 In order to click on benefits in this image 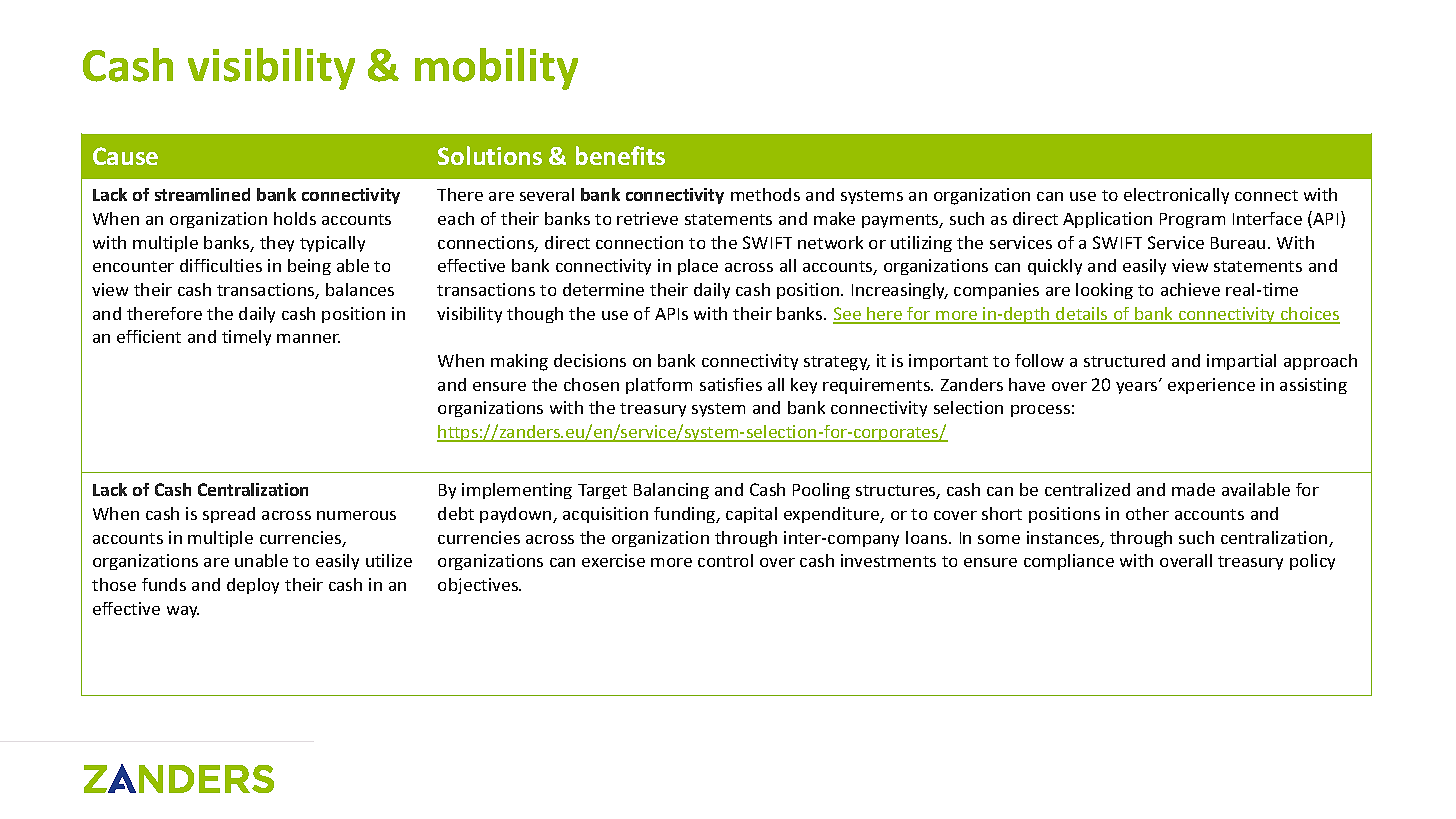, I will do `click(620, 155)`.
